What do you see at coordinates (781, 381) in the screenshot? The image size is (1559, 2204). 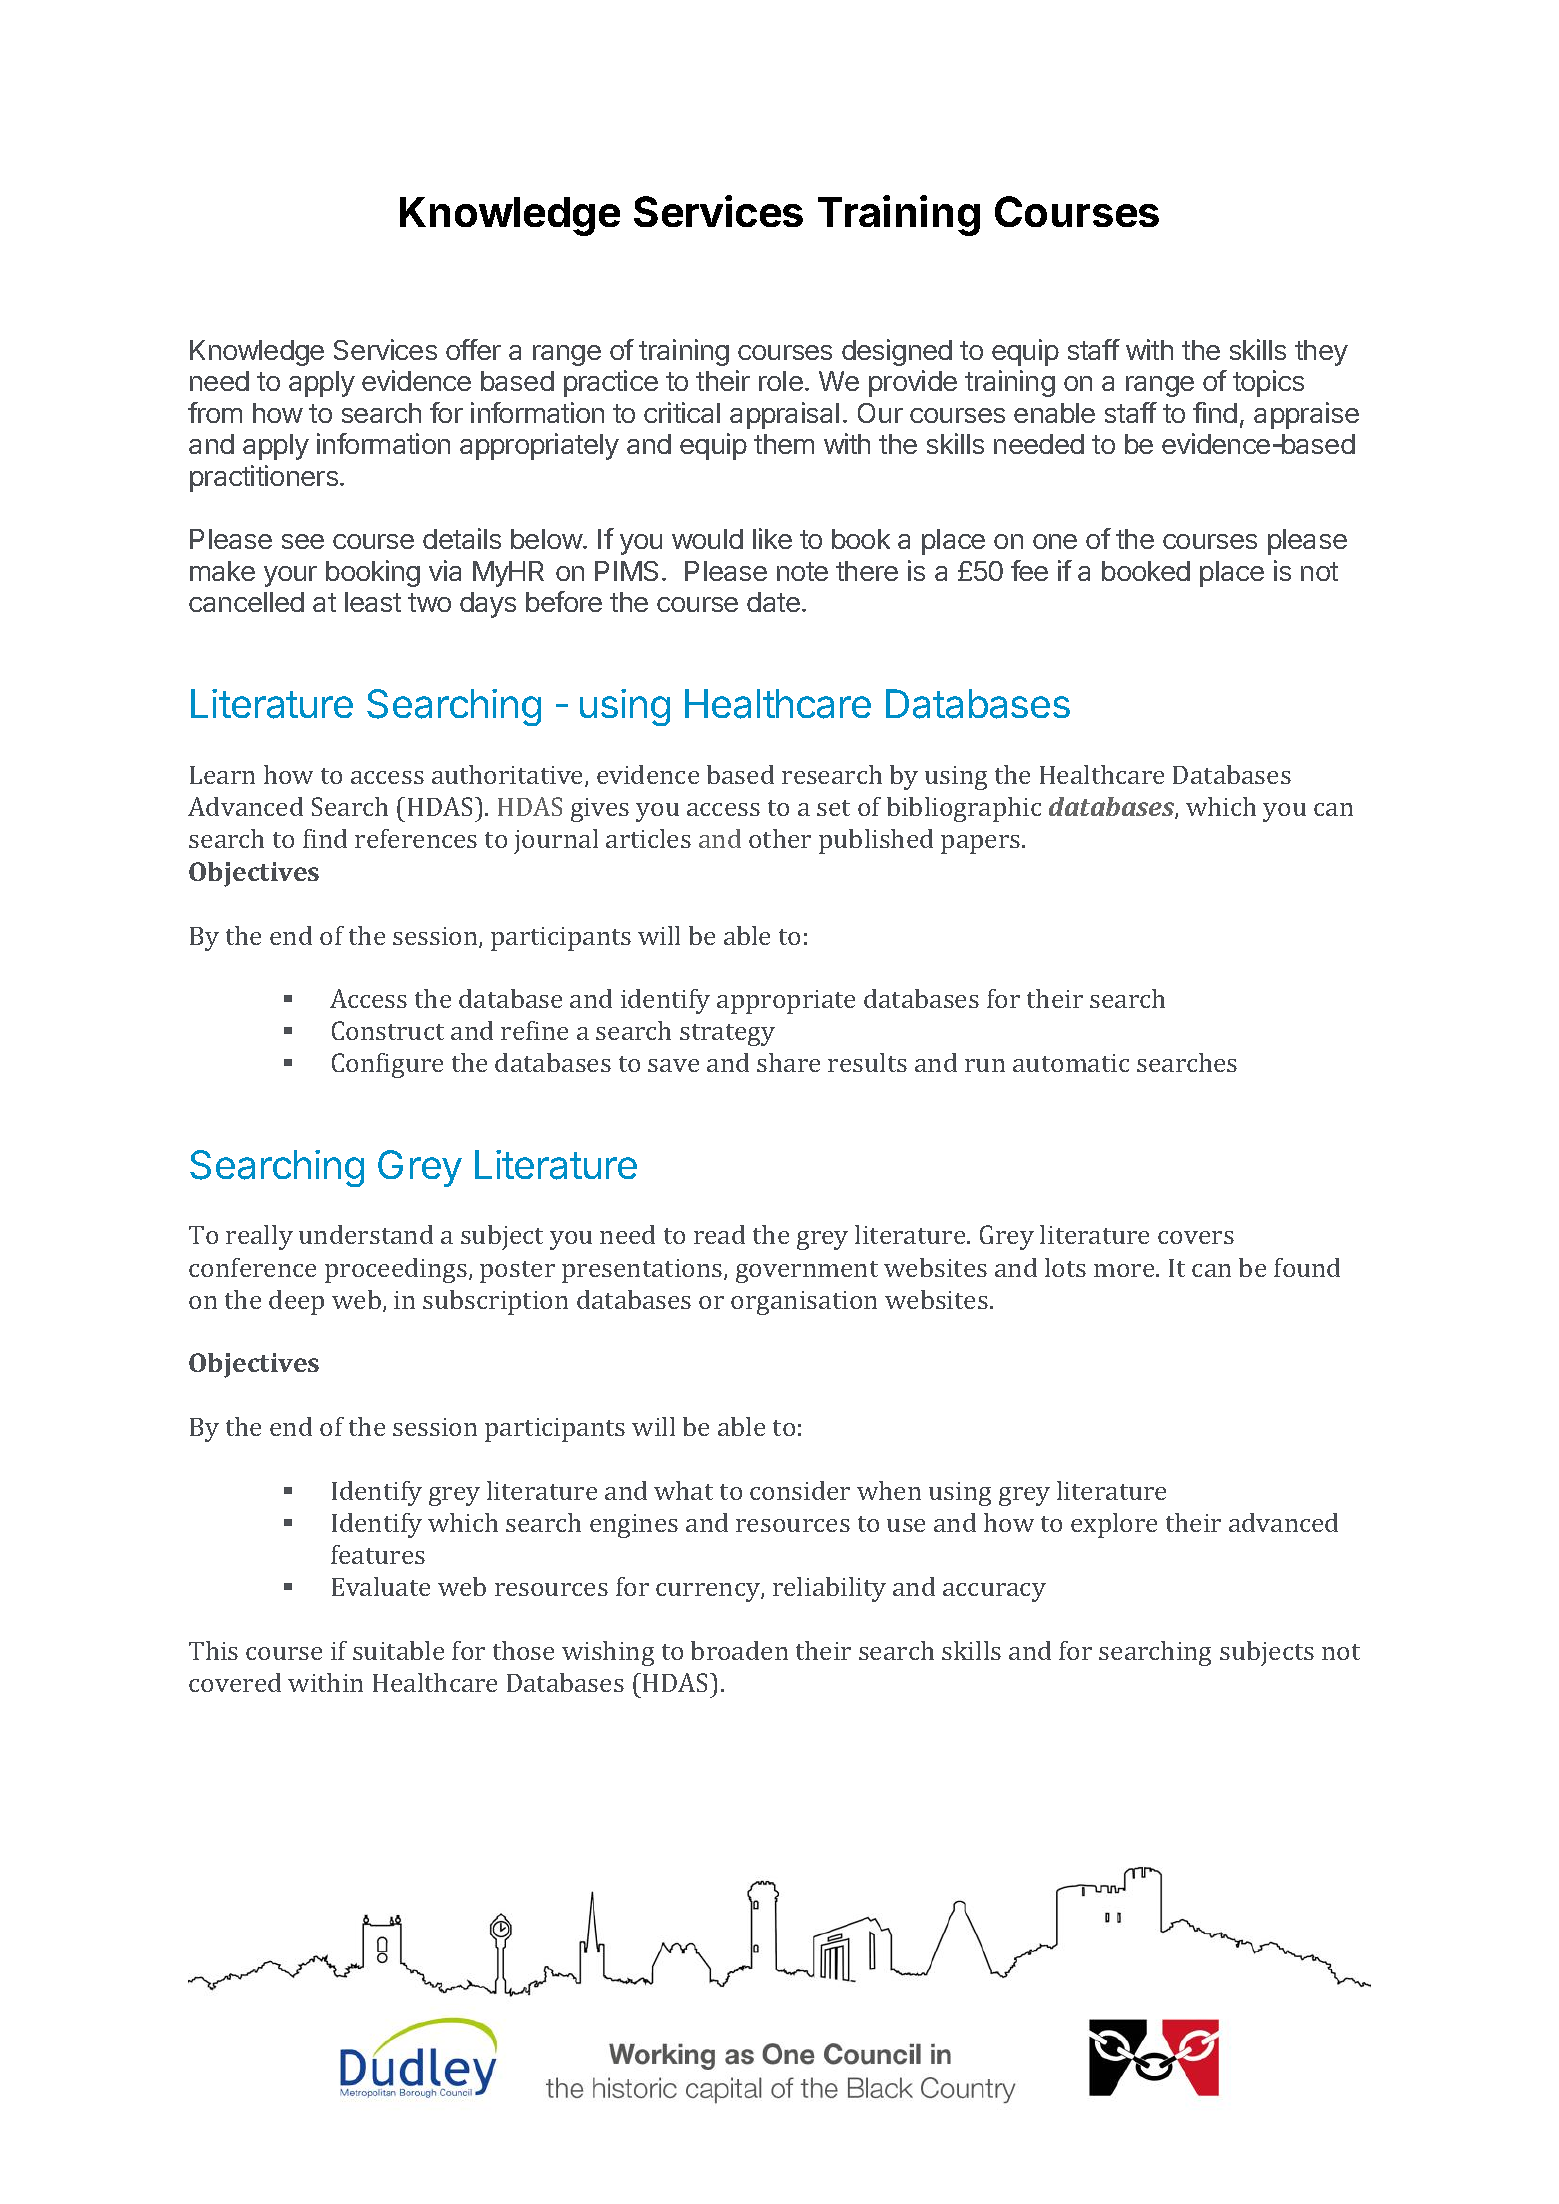 I see `role` at bounding box center [781, 381].
